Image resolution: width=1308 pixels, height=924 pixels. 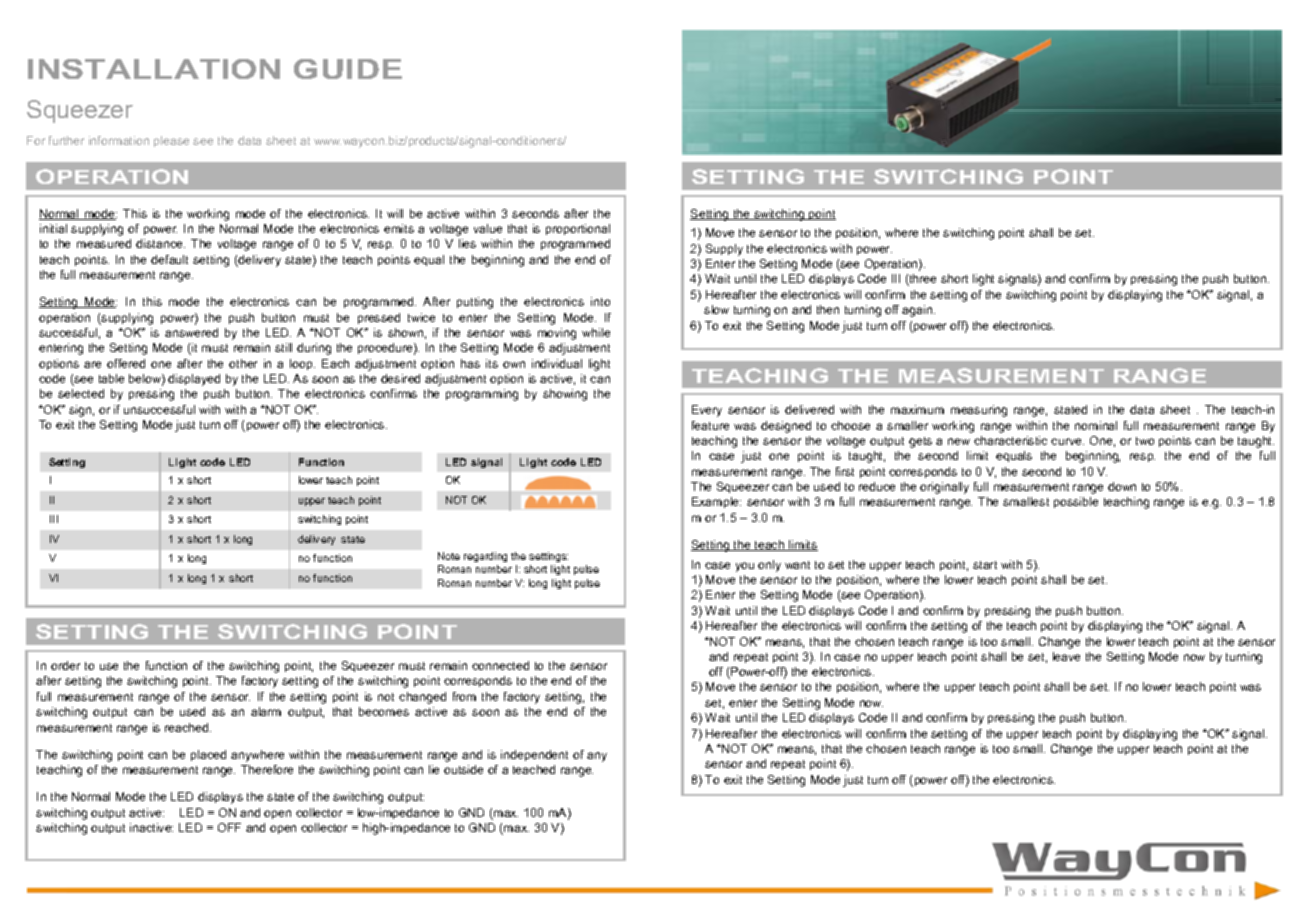 What do you see at coordinates (65, 665) in the screenshot?
I see `order` at bounding box center [65, 665].
